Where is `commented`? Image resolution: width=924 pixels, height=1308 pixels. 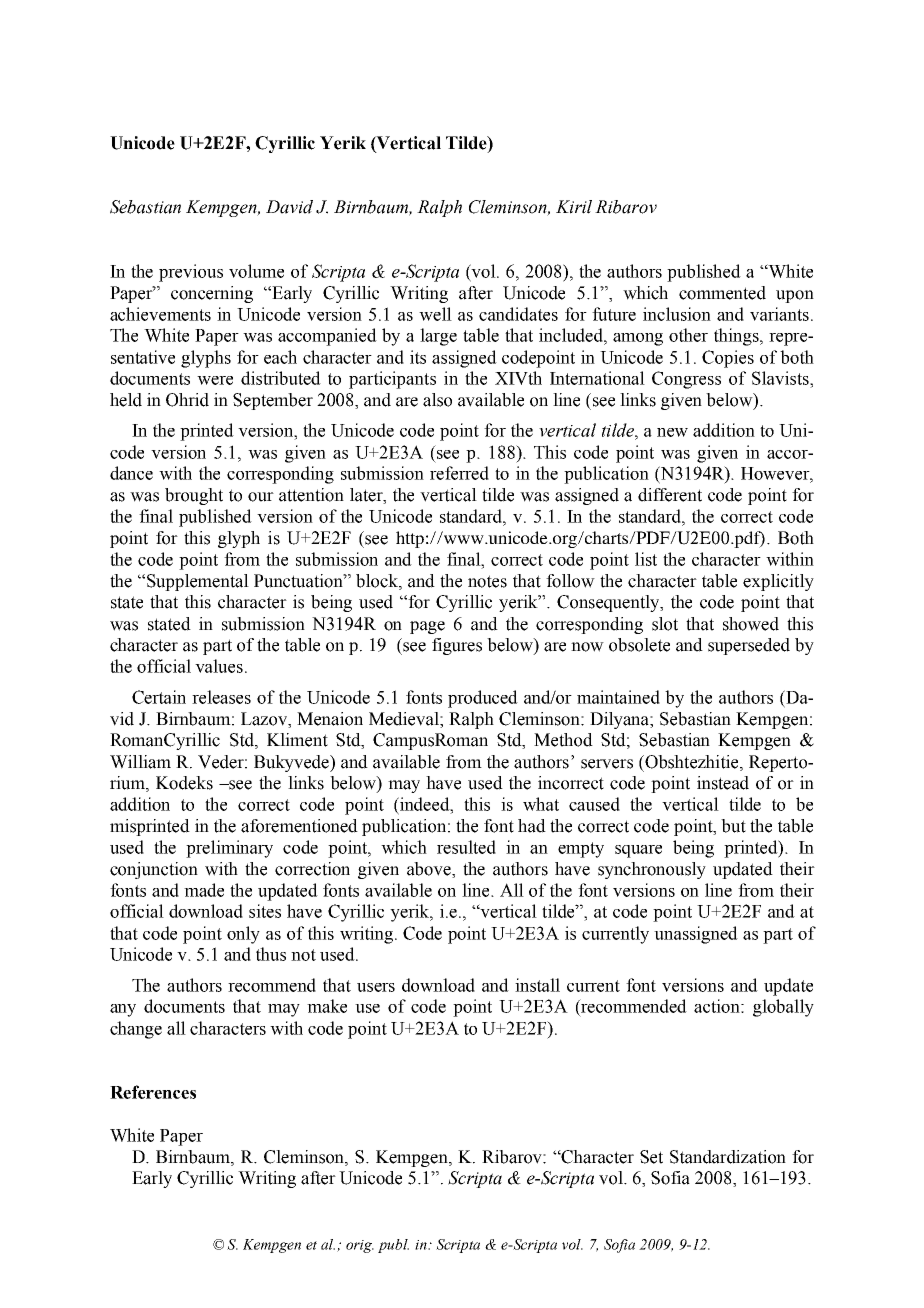 commented is located at coordinates (722, 293).
